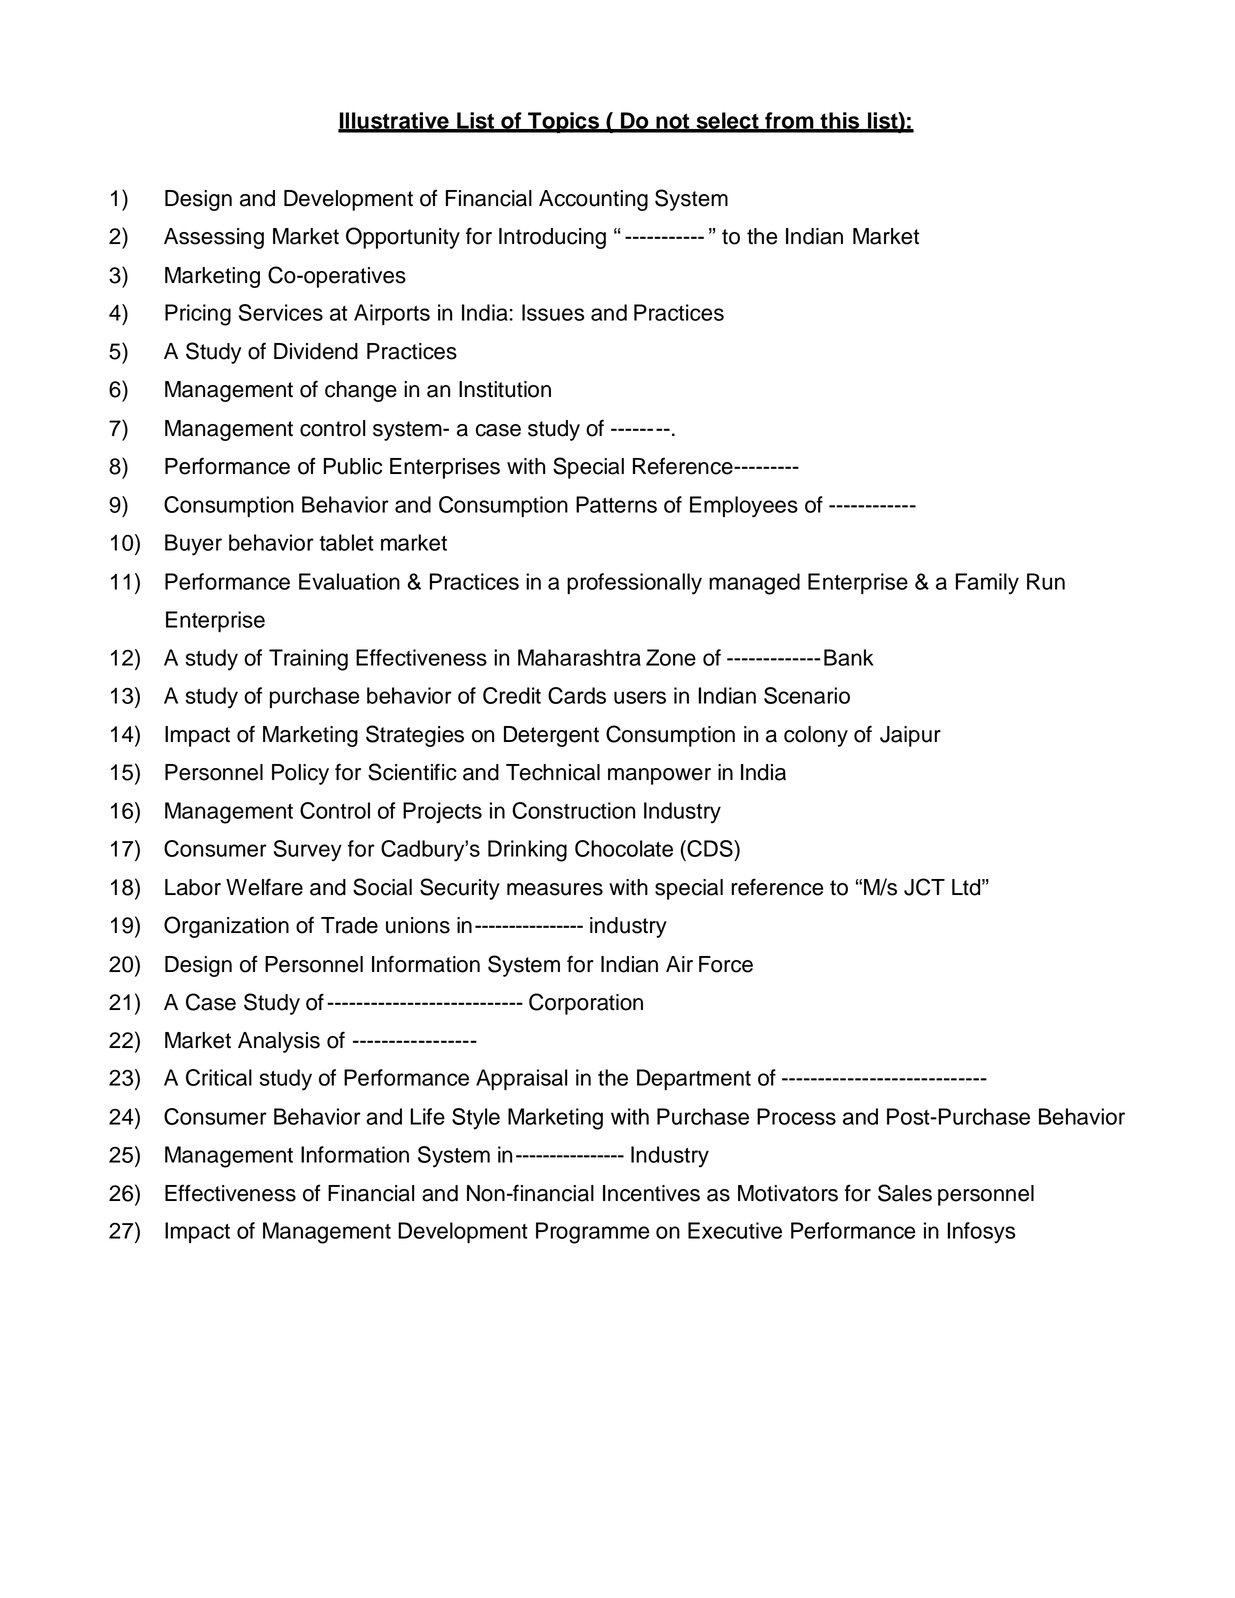 The image size is (1235, 1598). What do you see at coordinates (427, 1116) in the screenshot?
I see `Life` at bounding box center [427, 1116].
